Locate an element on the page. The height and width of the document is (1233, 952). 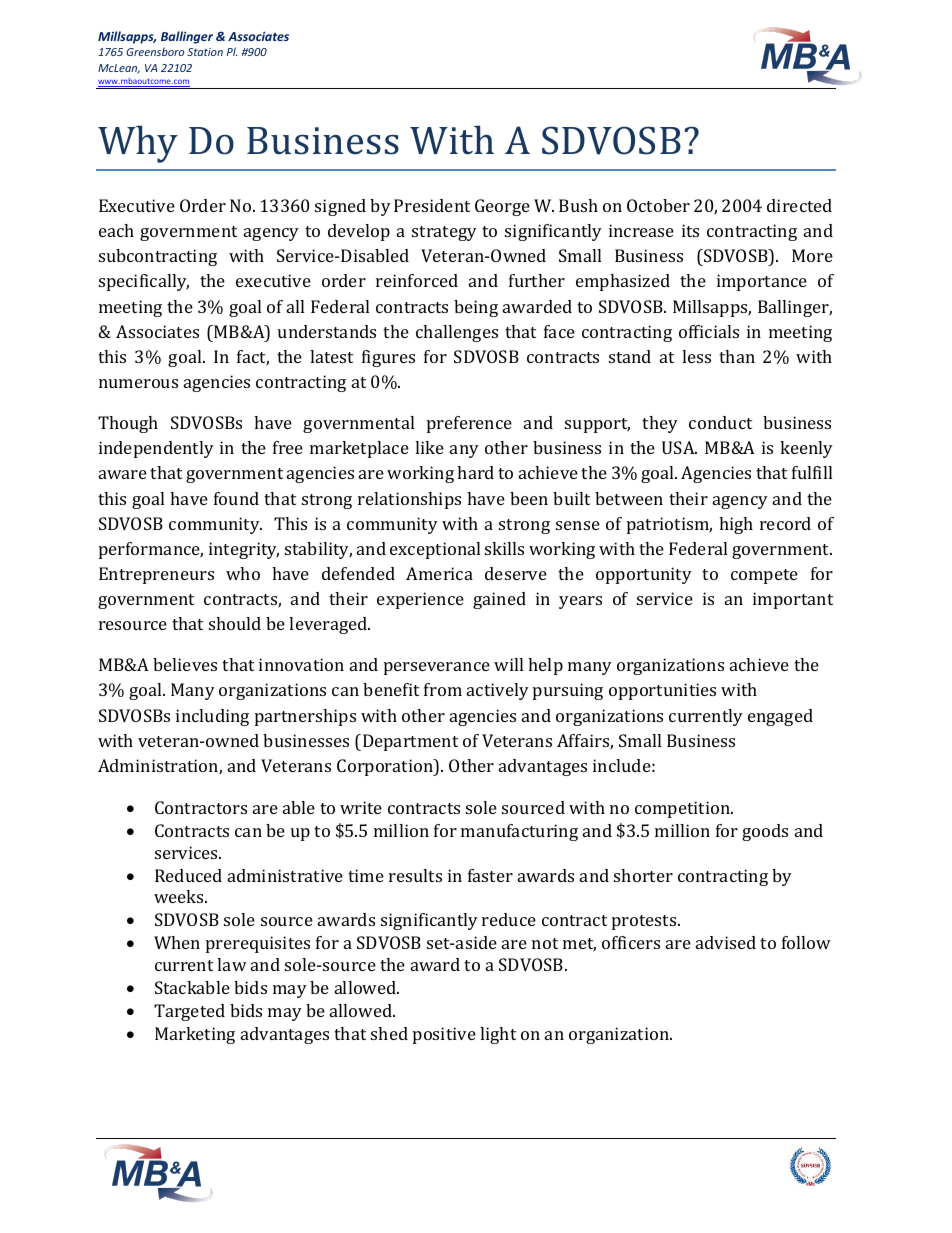
engaged is located at coordinates (780, 717).
